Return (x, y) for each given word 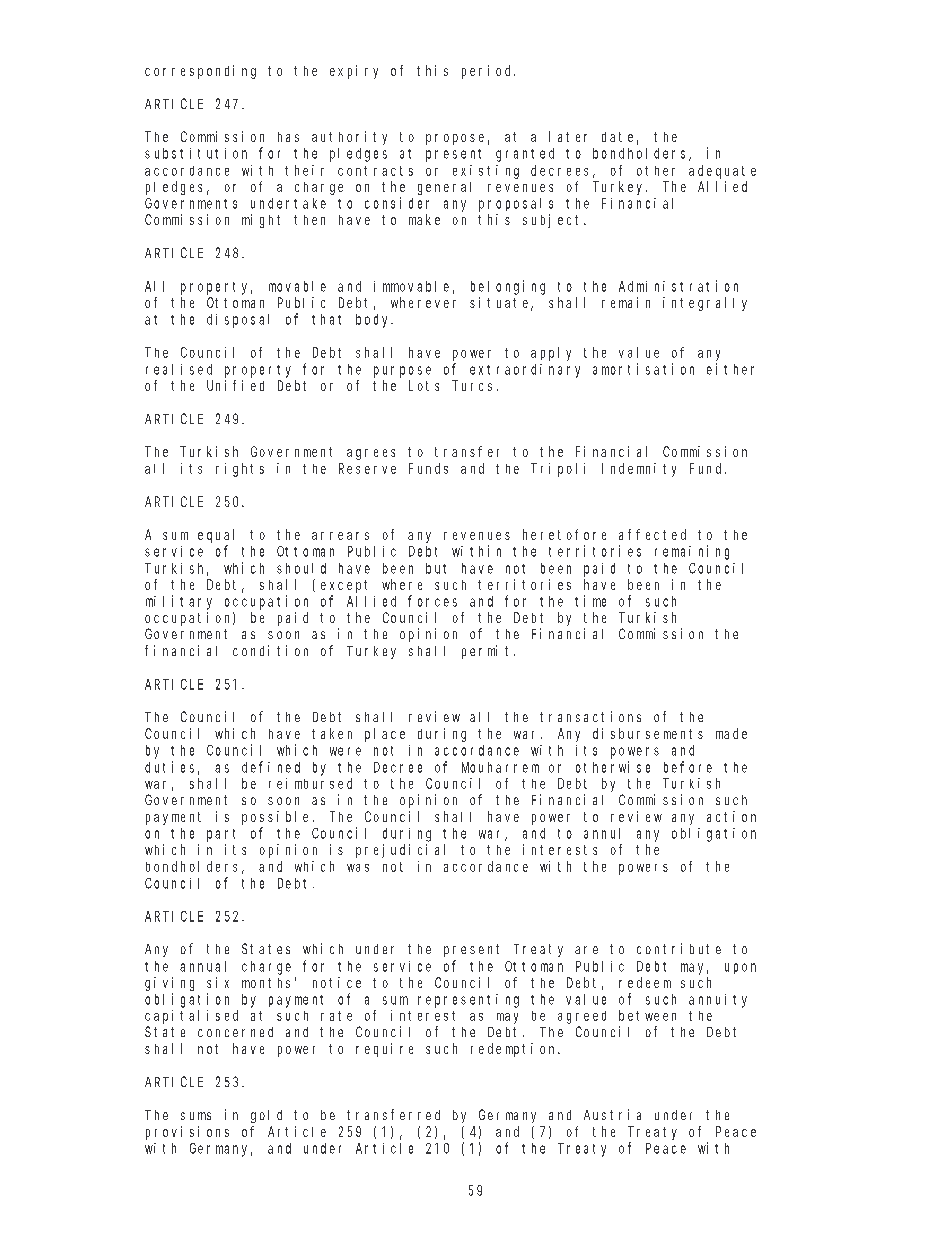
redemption (515, 1050)
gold (266, 1116)
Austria (612, 1114)
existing (486, 172)
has (288, 137)
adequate (722, 172)
